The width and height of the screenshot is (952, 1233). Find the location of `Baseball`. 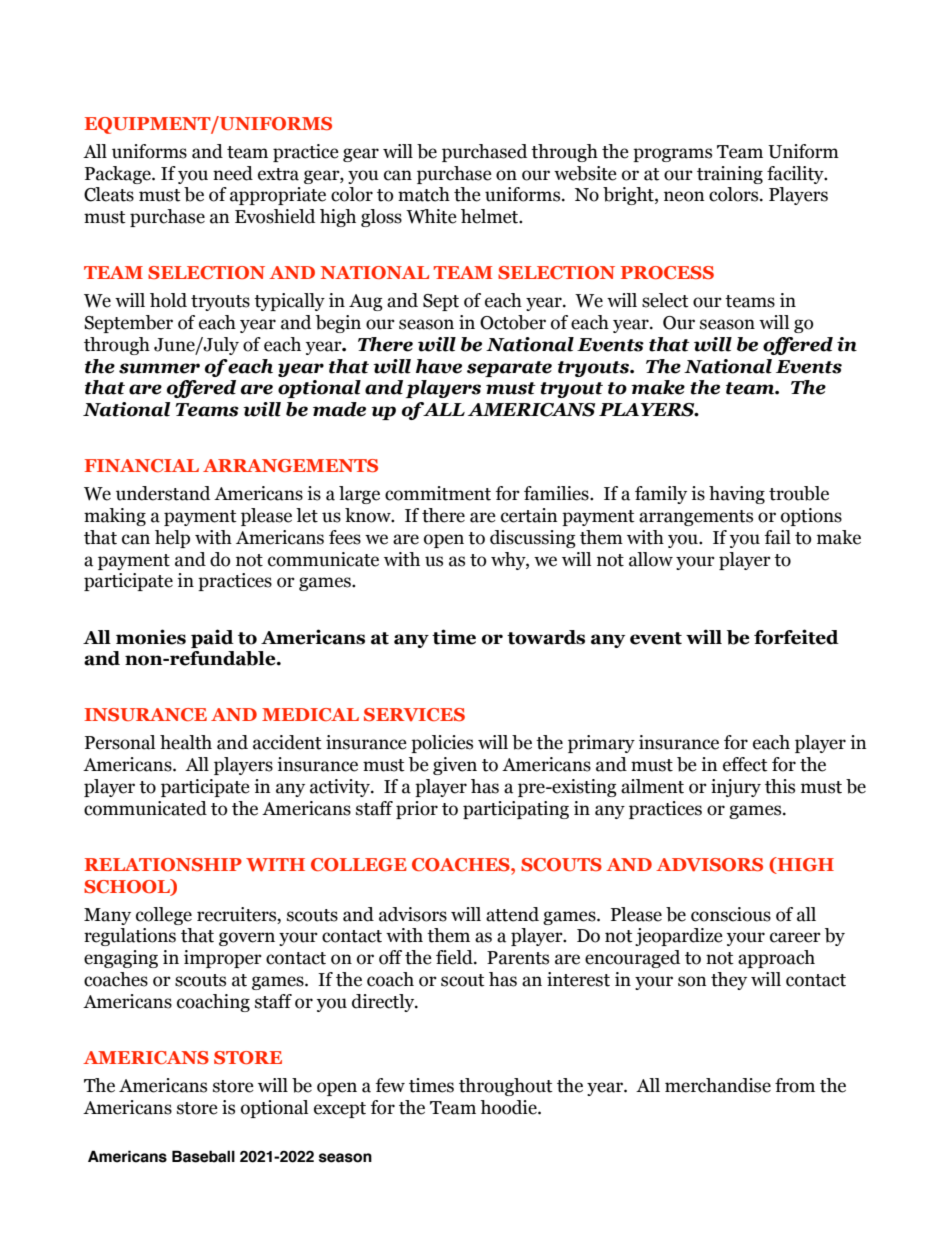

Baseball is located at coordinates (203, 1156).
